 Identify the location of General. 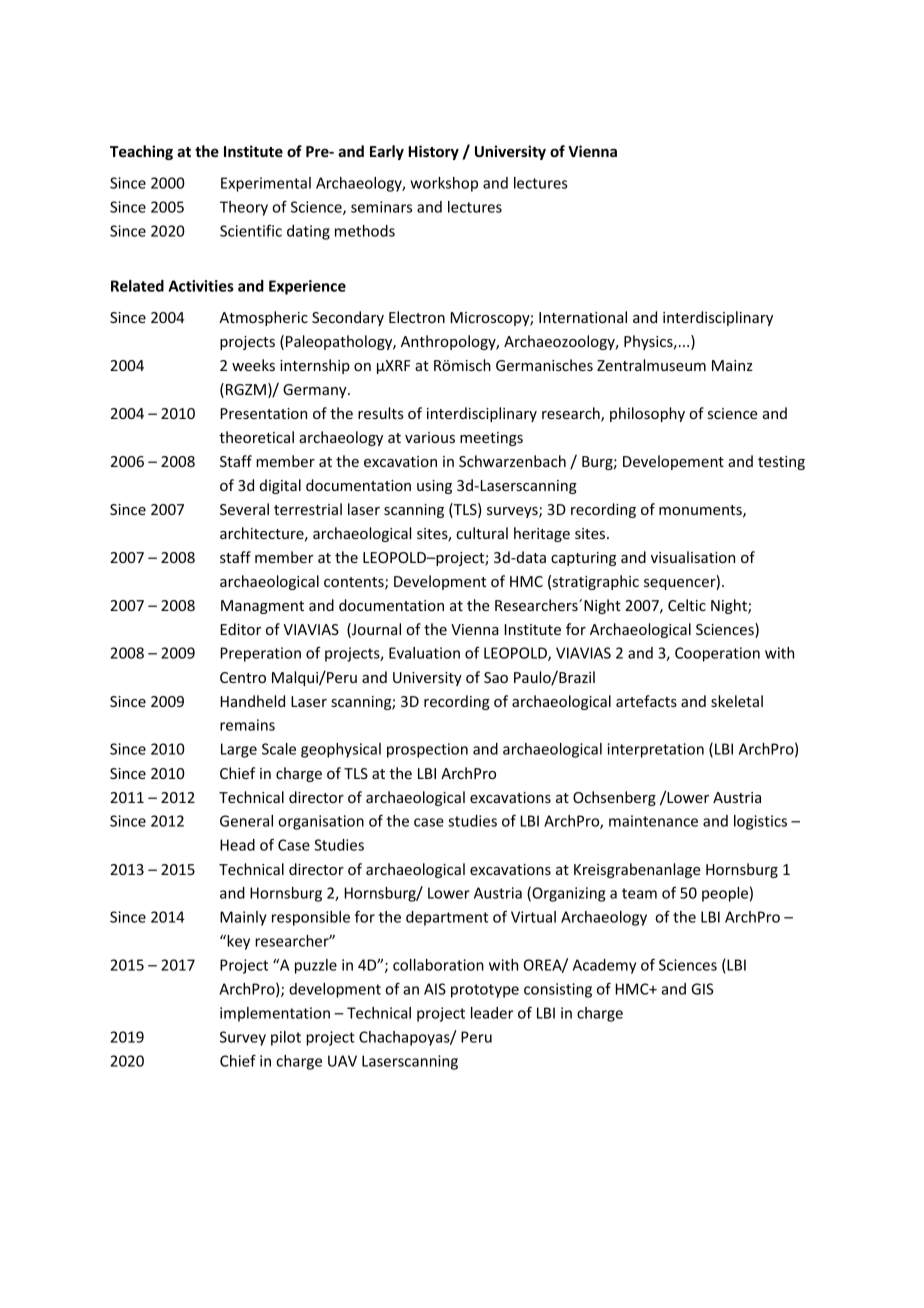
(246, 821).
